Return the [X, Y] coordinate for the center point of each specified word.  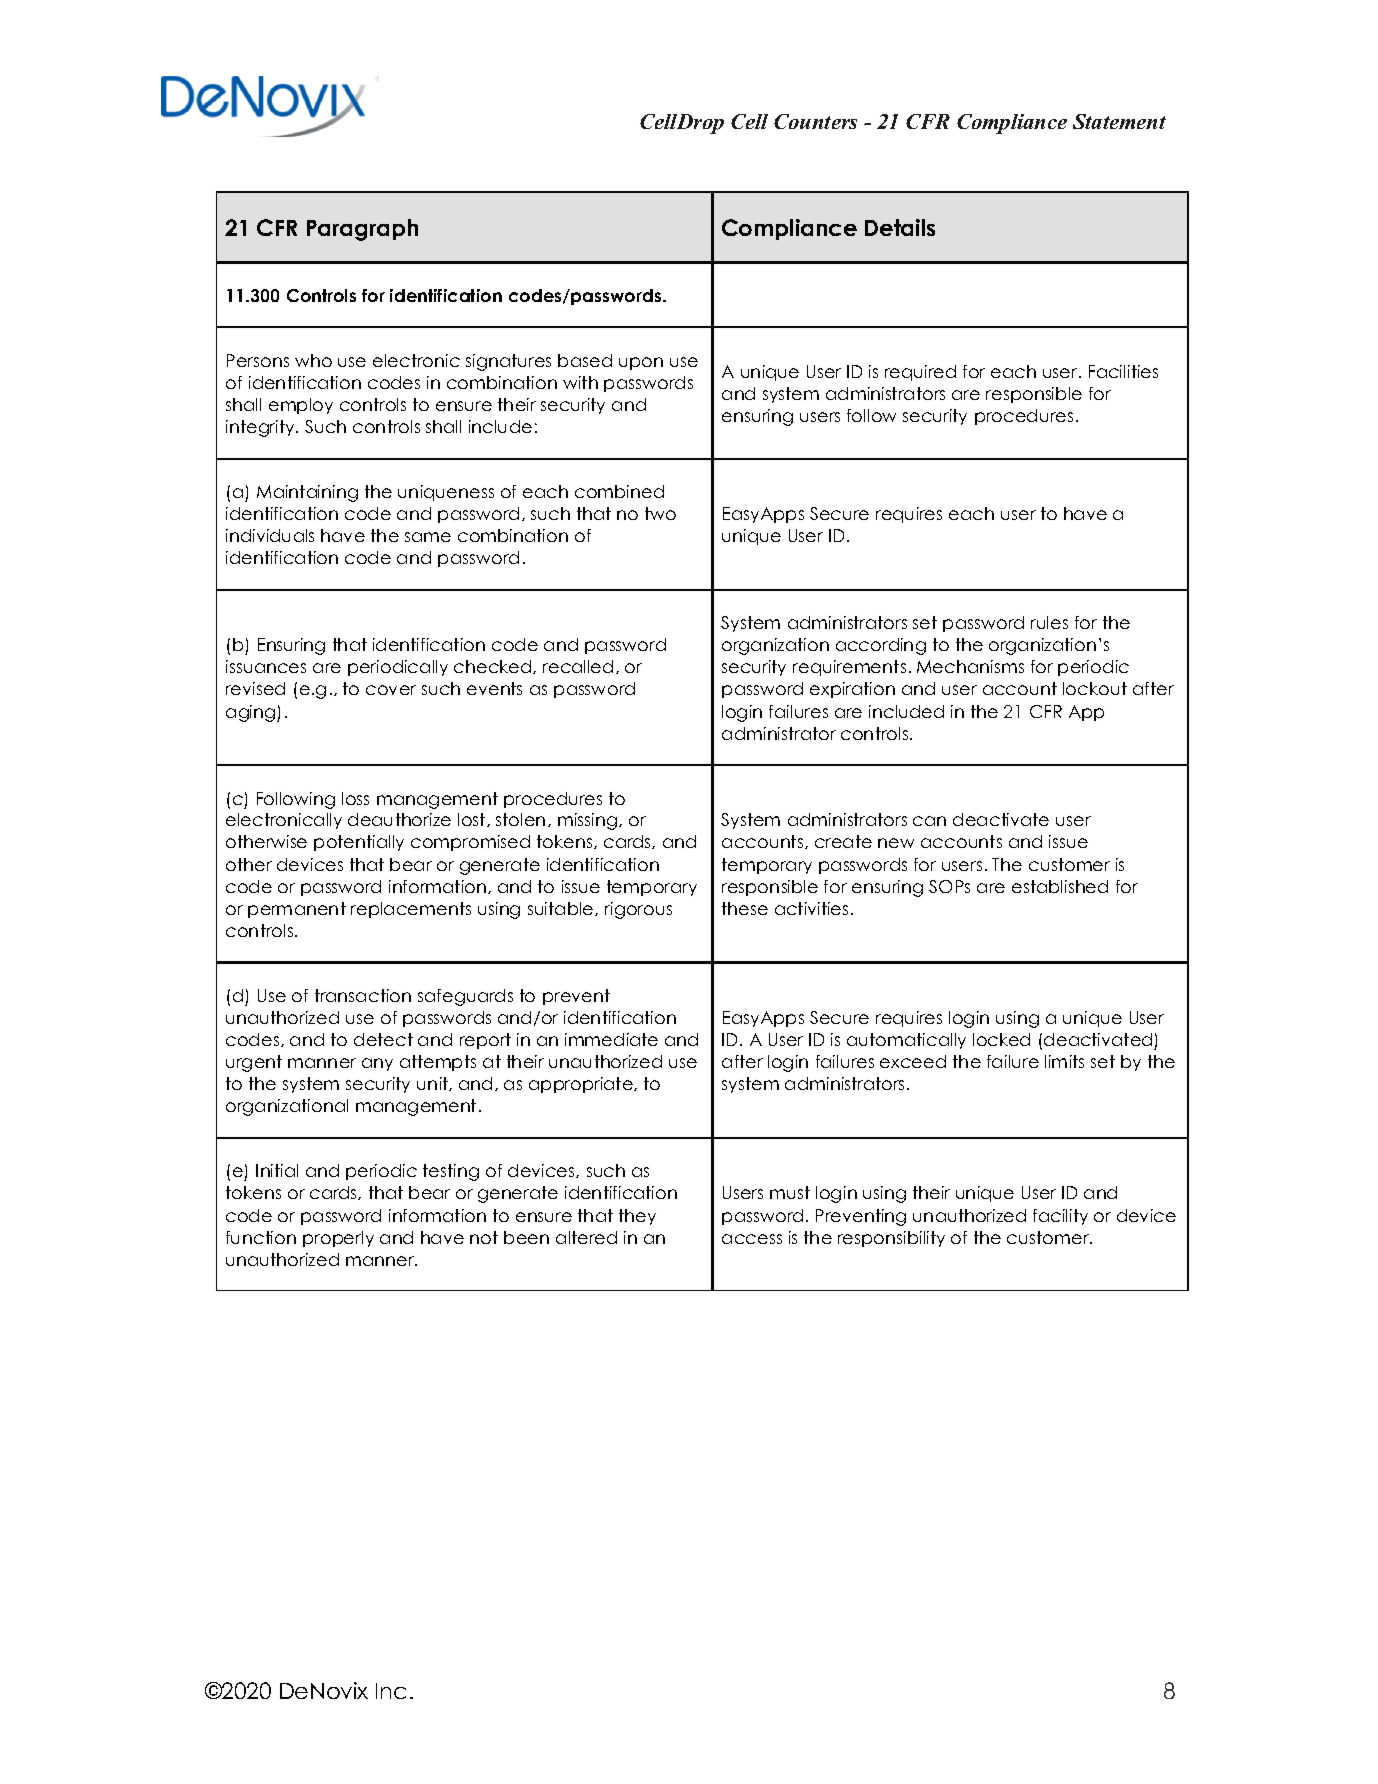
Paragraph [362, 230]
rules [1049, 622]
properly [338, 1239]
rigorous [638, 910]
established [1060, 886]
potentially [359, 843]
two [660, 513]
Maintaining [307, 493]
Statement [1119, 121]
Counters [815, 121]
